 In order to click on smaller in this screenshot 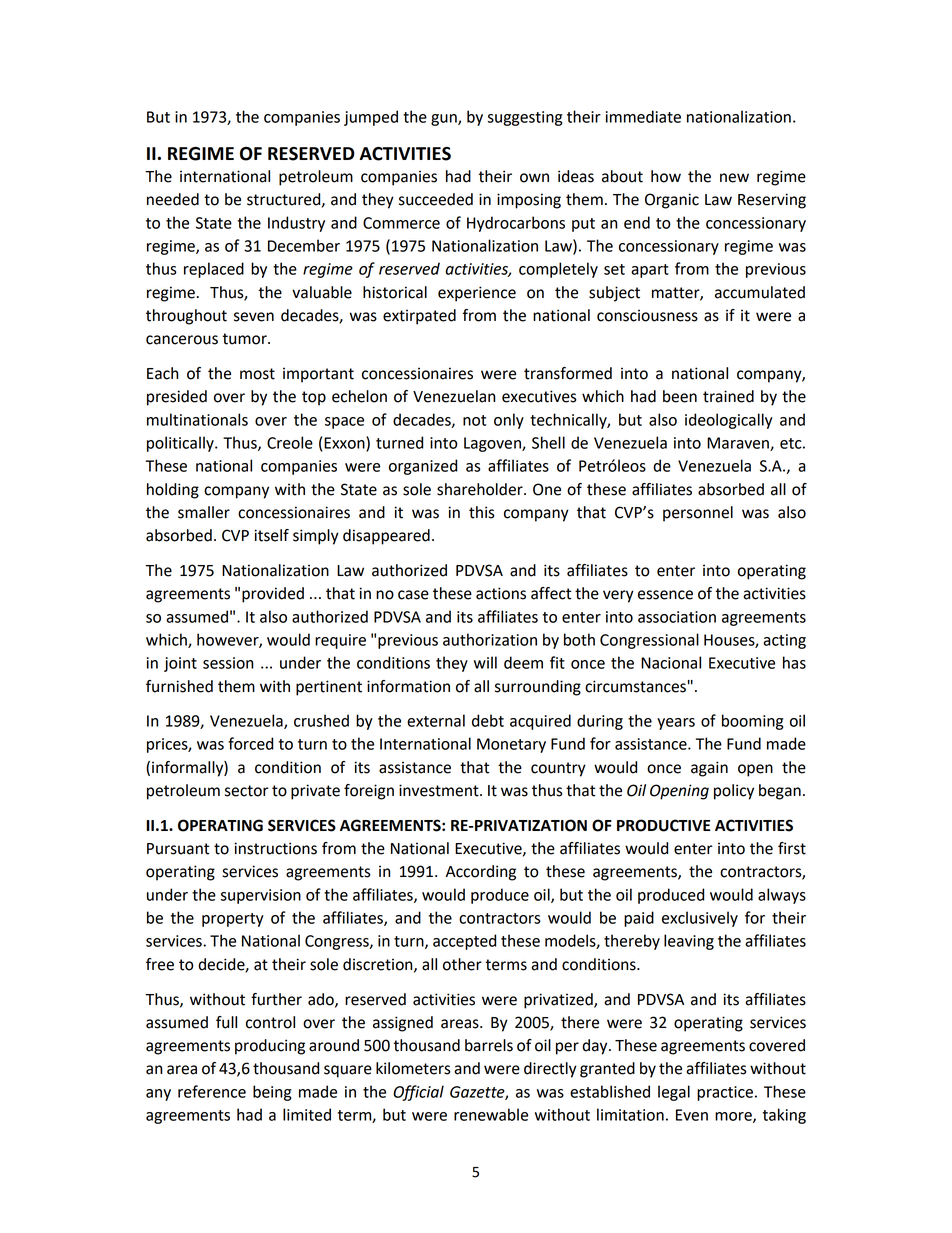, I will do `click(204, 512)`.
